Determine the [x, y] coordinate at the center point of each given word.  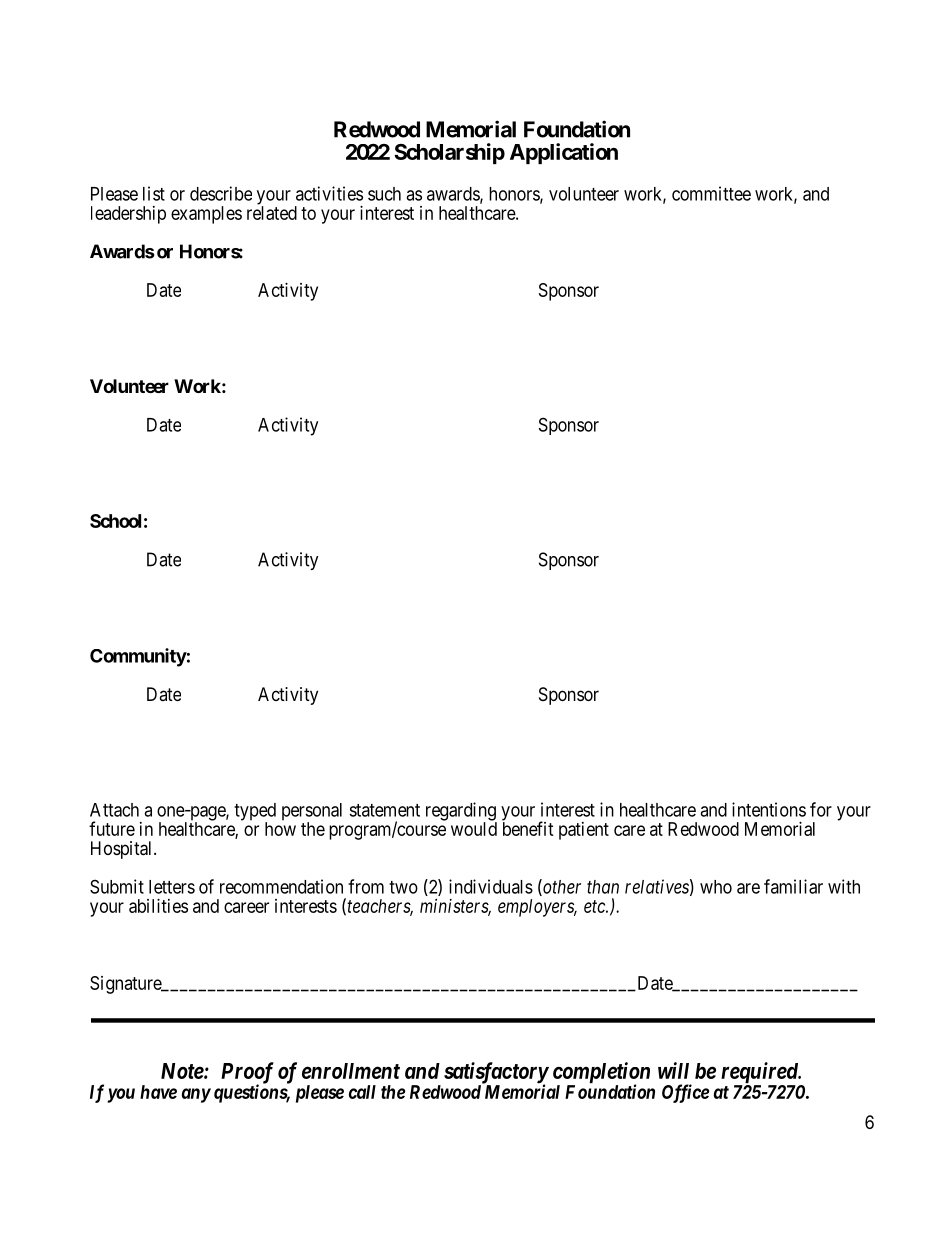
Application [564, 153]
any [196, 1095]
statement [384, 810]
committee [711, 193]
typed [255, 813]
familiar [793, 886]
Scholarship [449, 153]
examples [206, 215]
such [384, 194]
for [821, 809]
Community [138, 657]
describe [221, 193]
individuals [491, 886]
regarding [461, 812]
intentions [769, 809]
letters [172, 887]
